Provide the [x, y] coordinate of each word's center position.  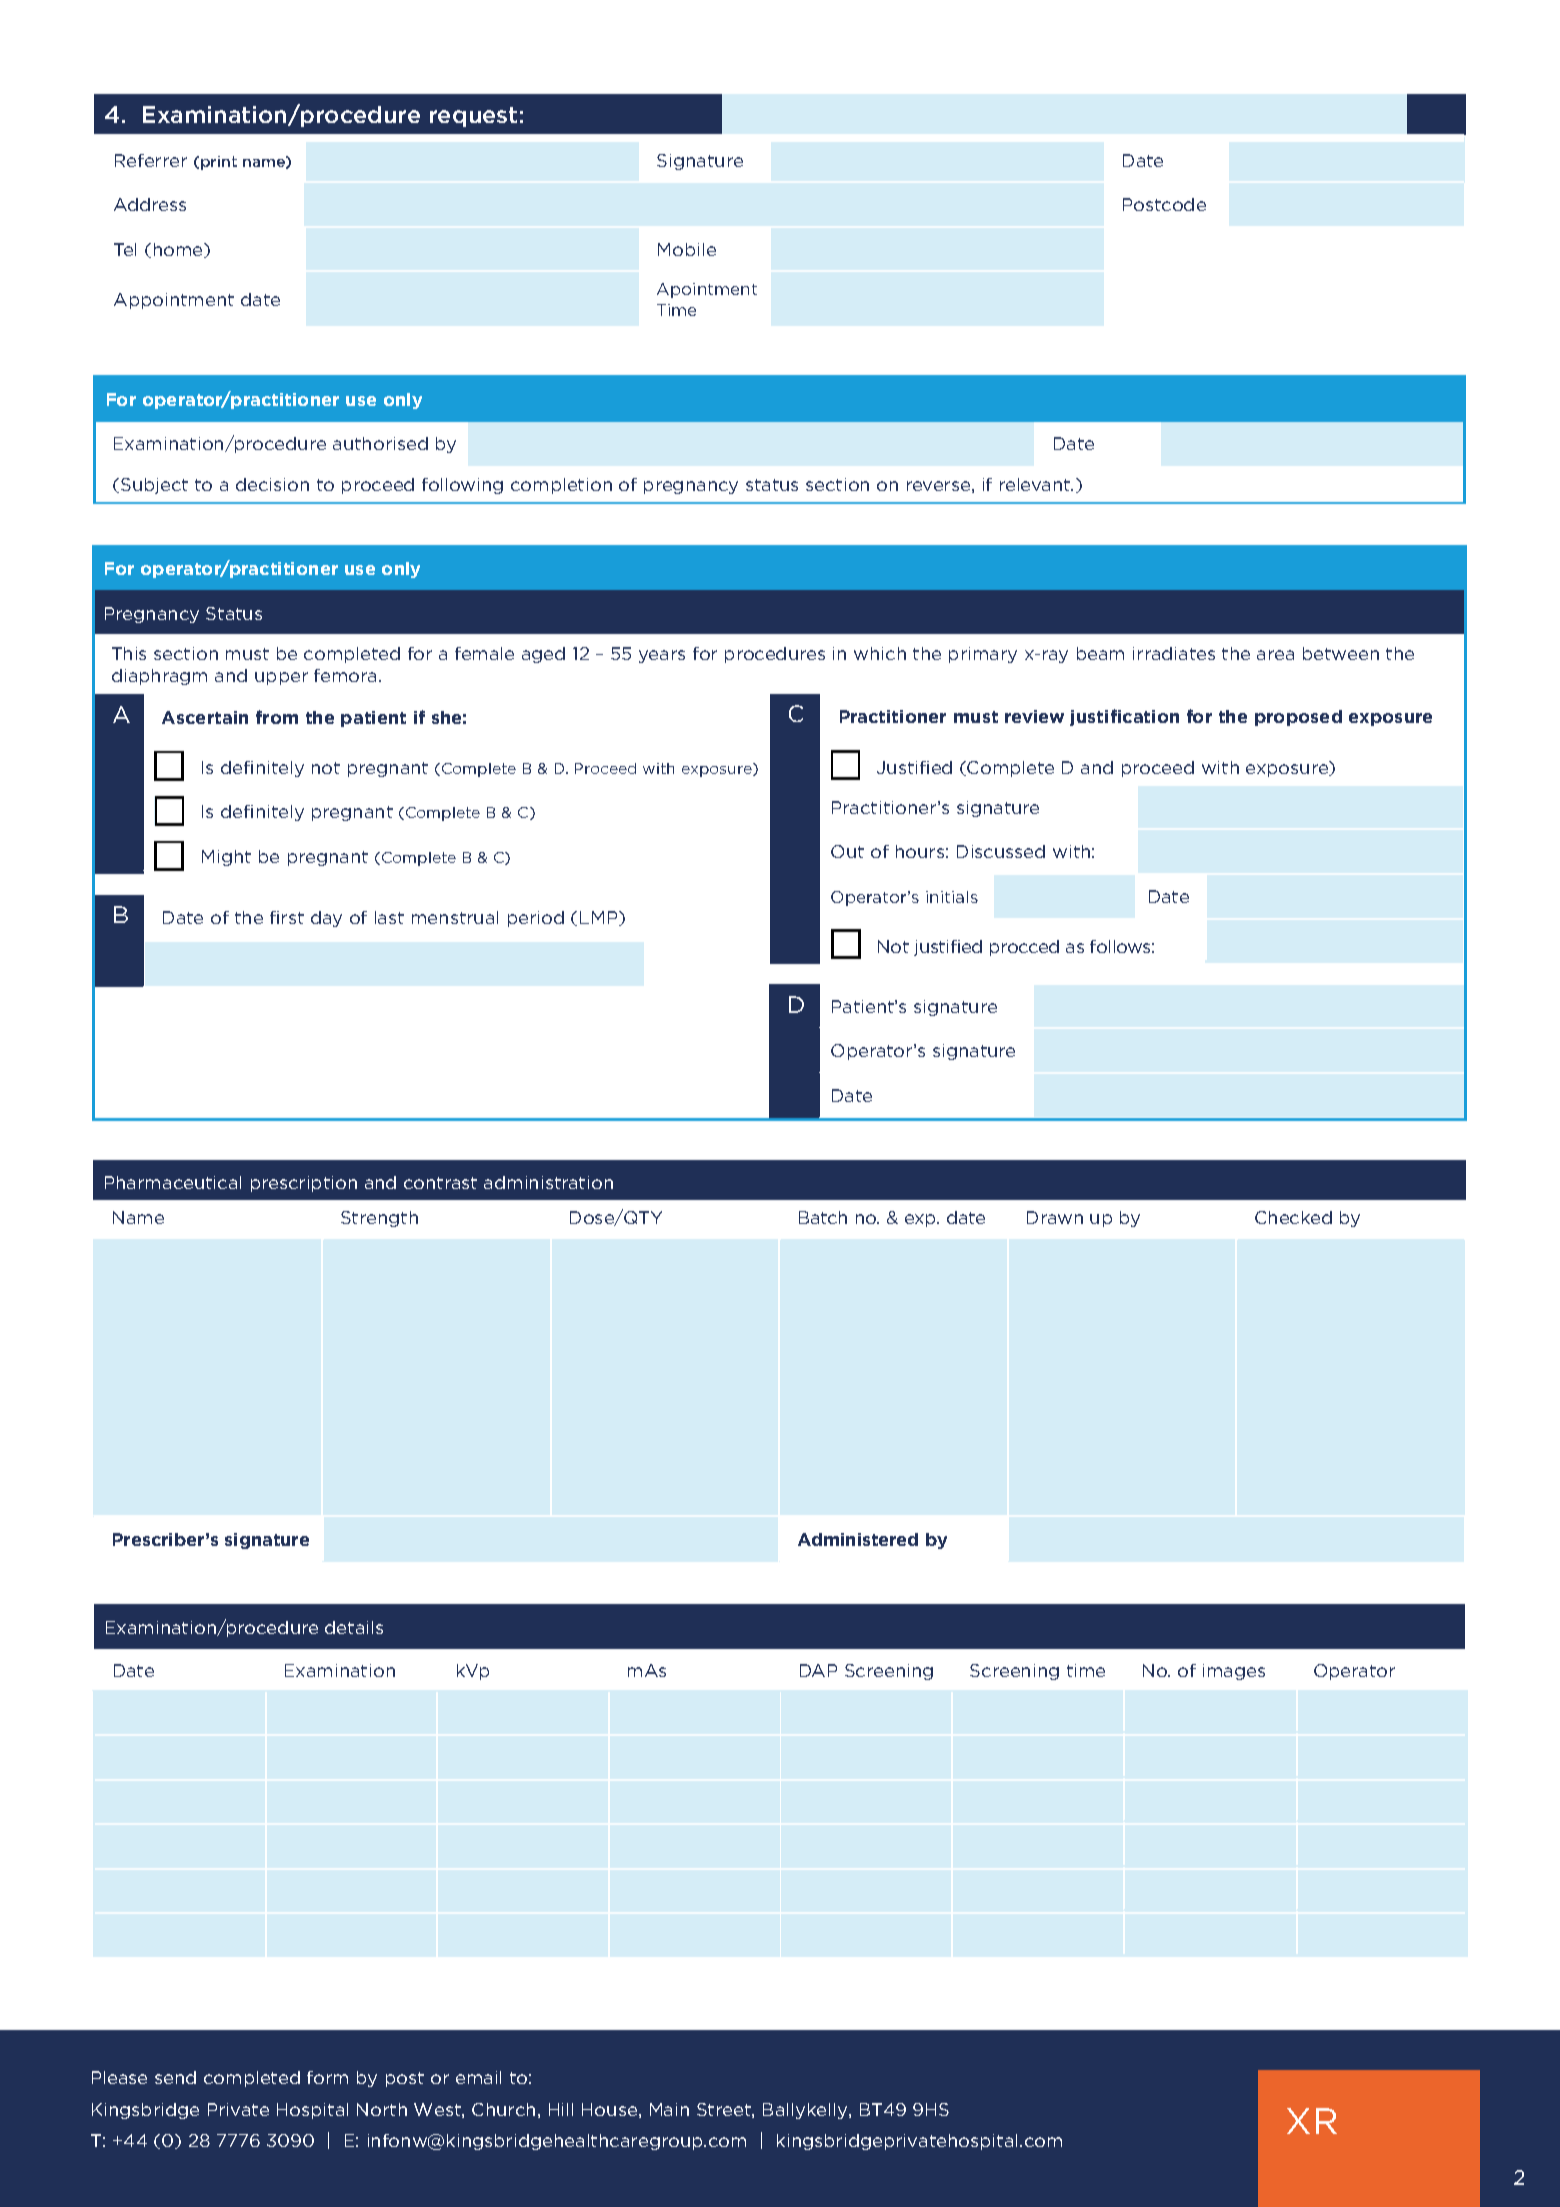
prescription [304, 1184]
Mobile [687, 249]
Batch [823, 1217]
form [327, 2077]
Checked [1293, 1217]
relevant [1036, 484]
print [219, 163]
